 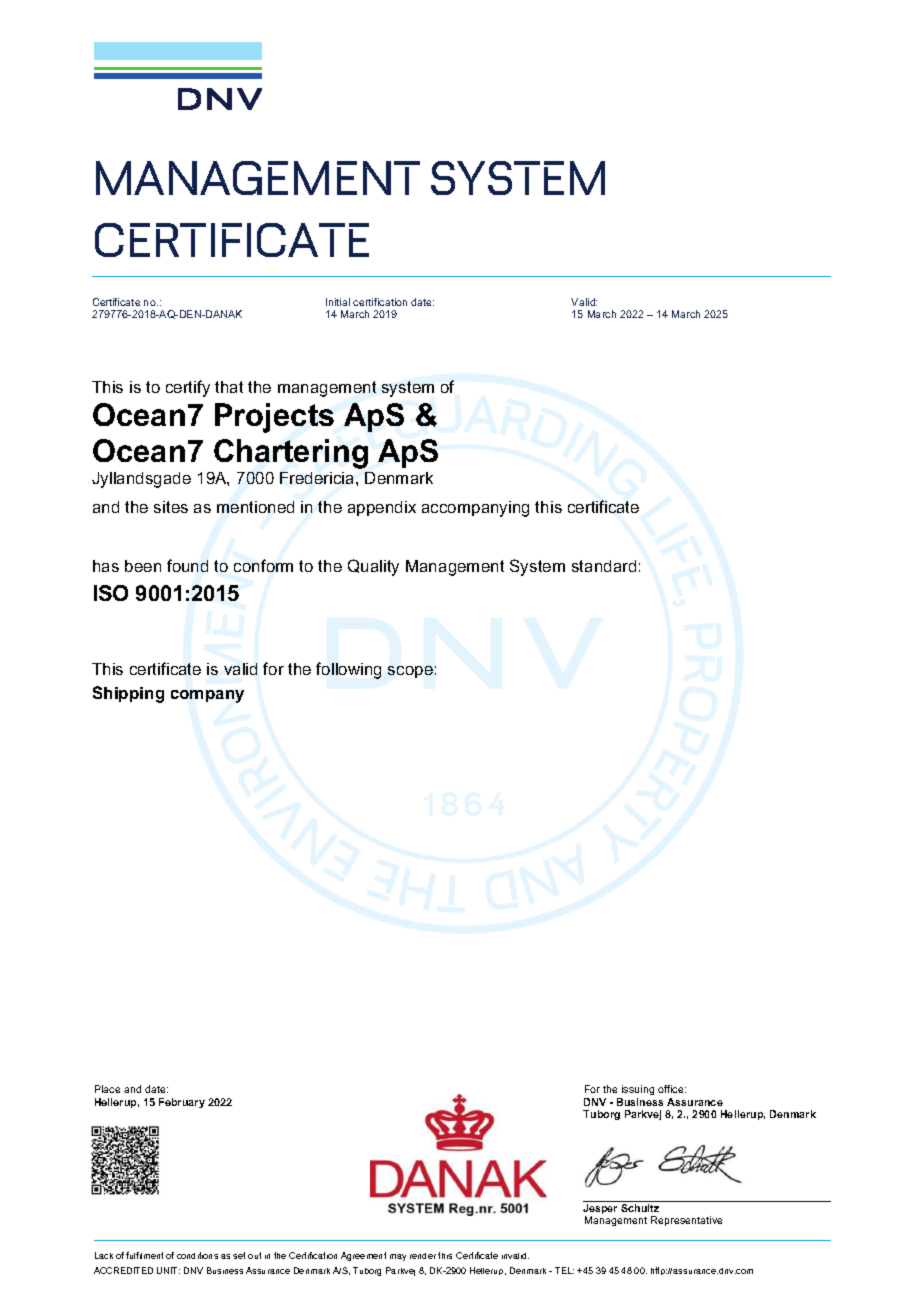 What do you see at coordinates (338, 302) in the image?
I see `Initial` at bounding box center [338, 302].
